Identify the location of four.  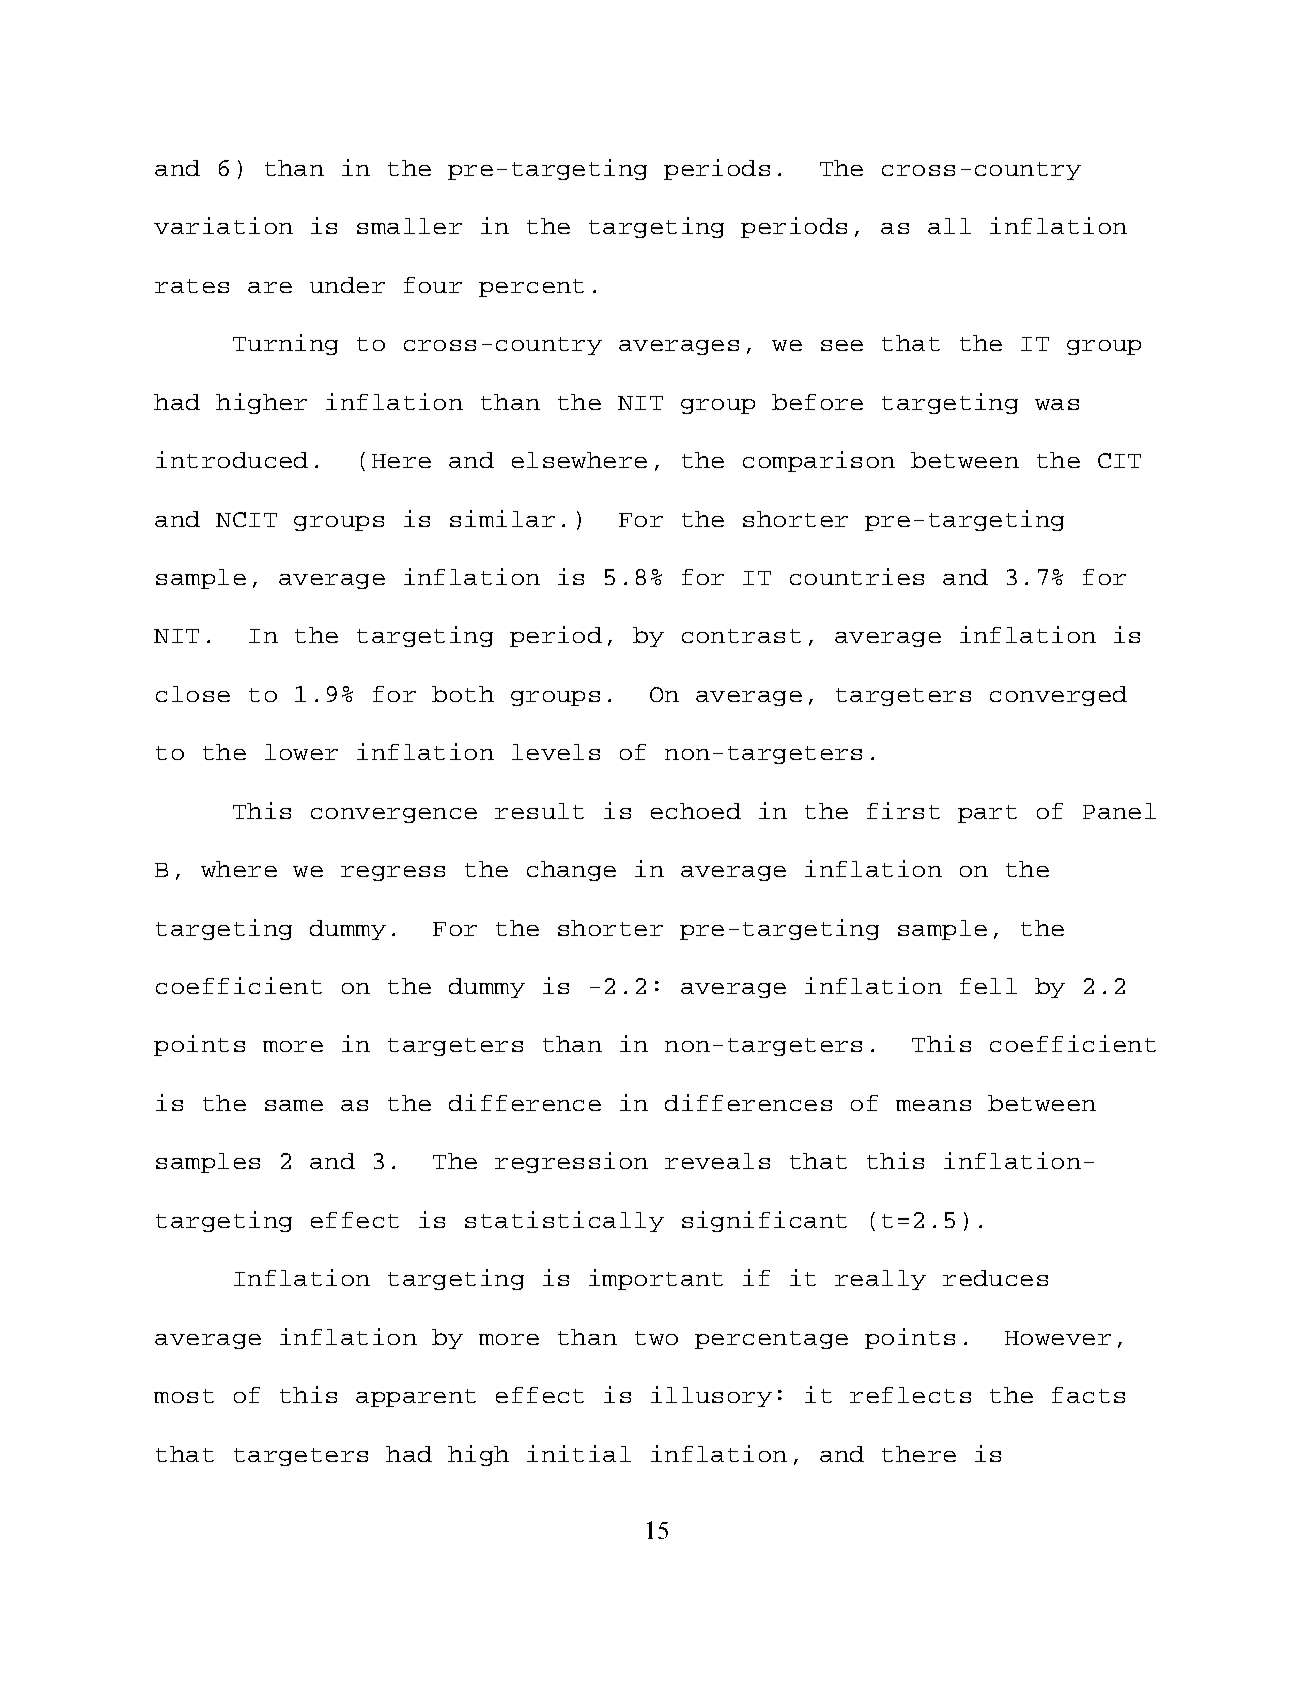
(433, 285).
